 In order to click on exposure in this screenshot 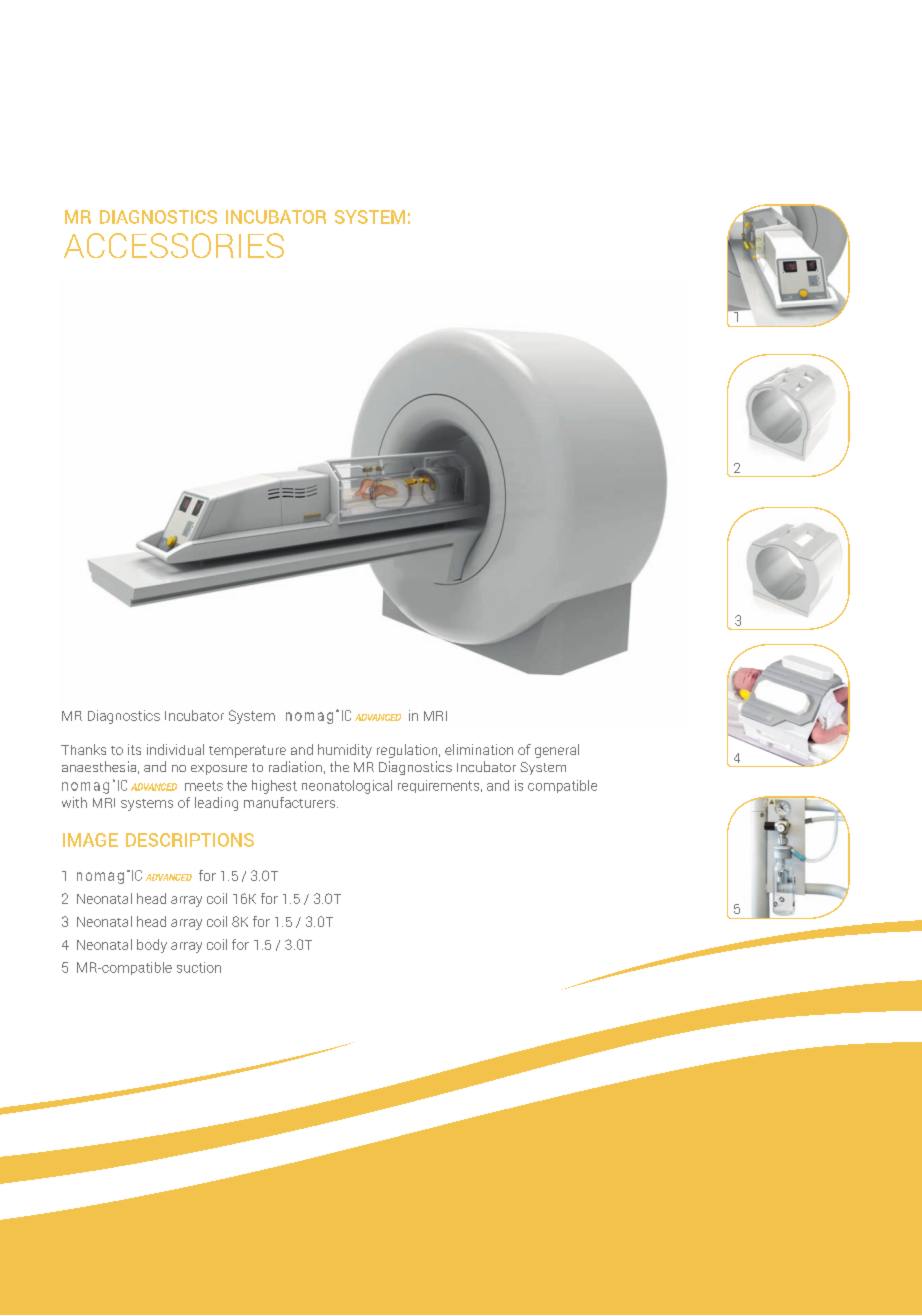, I will do `click(219, 770)`.
